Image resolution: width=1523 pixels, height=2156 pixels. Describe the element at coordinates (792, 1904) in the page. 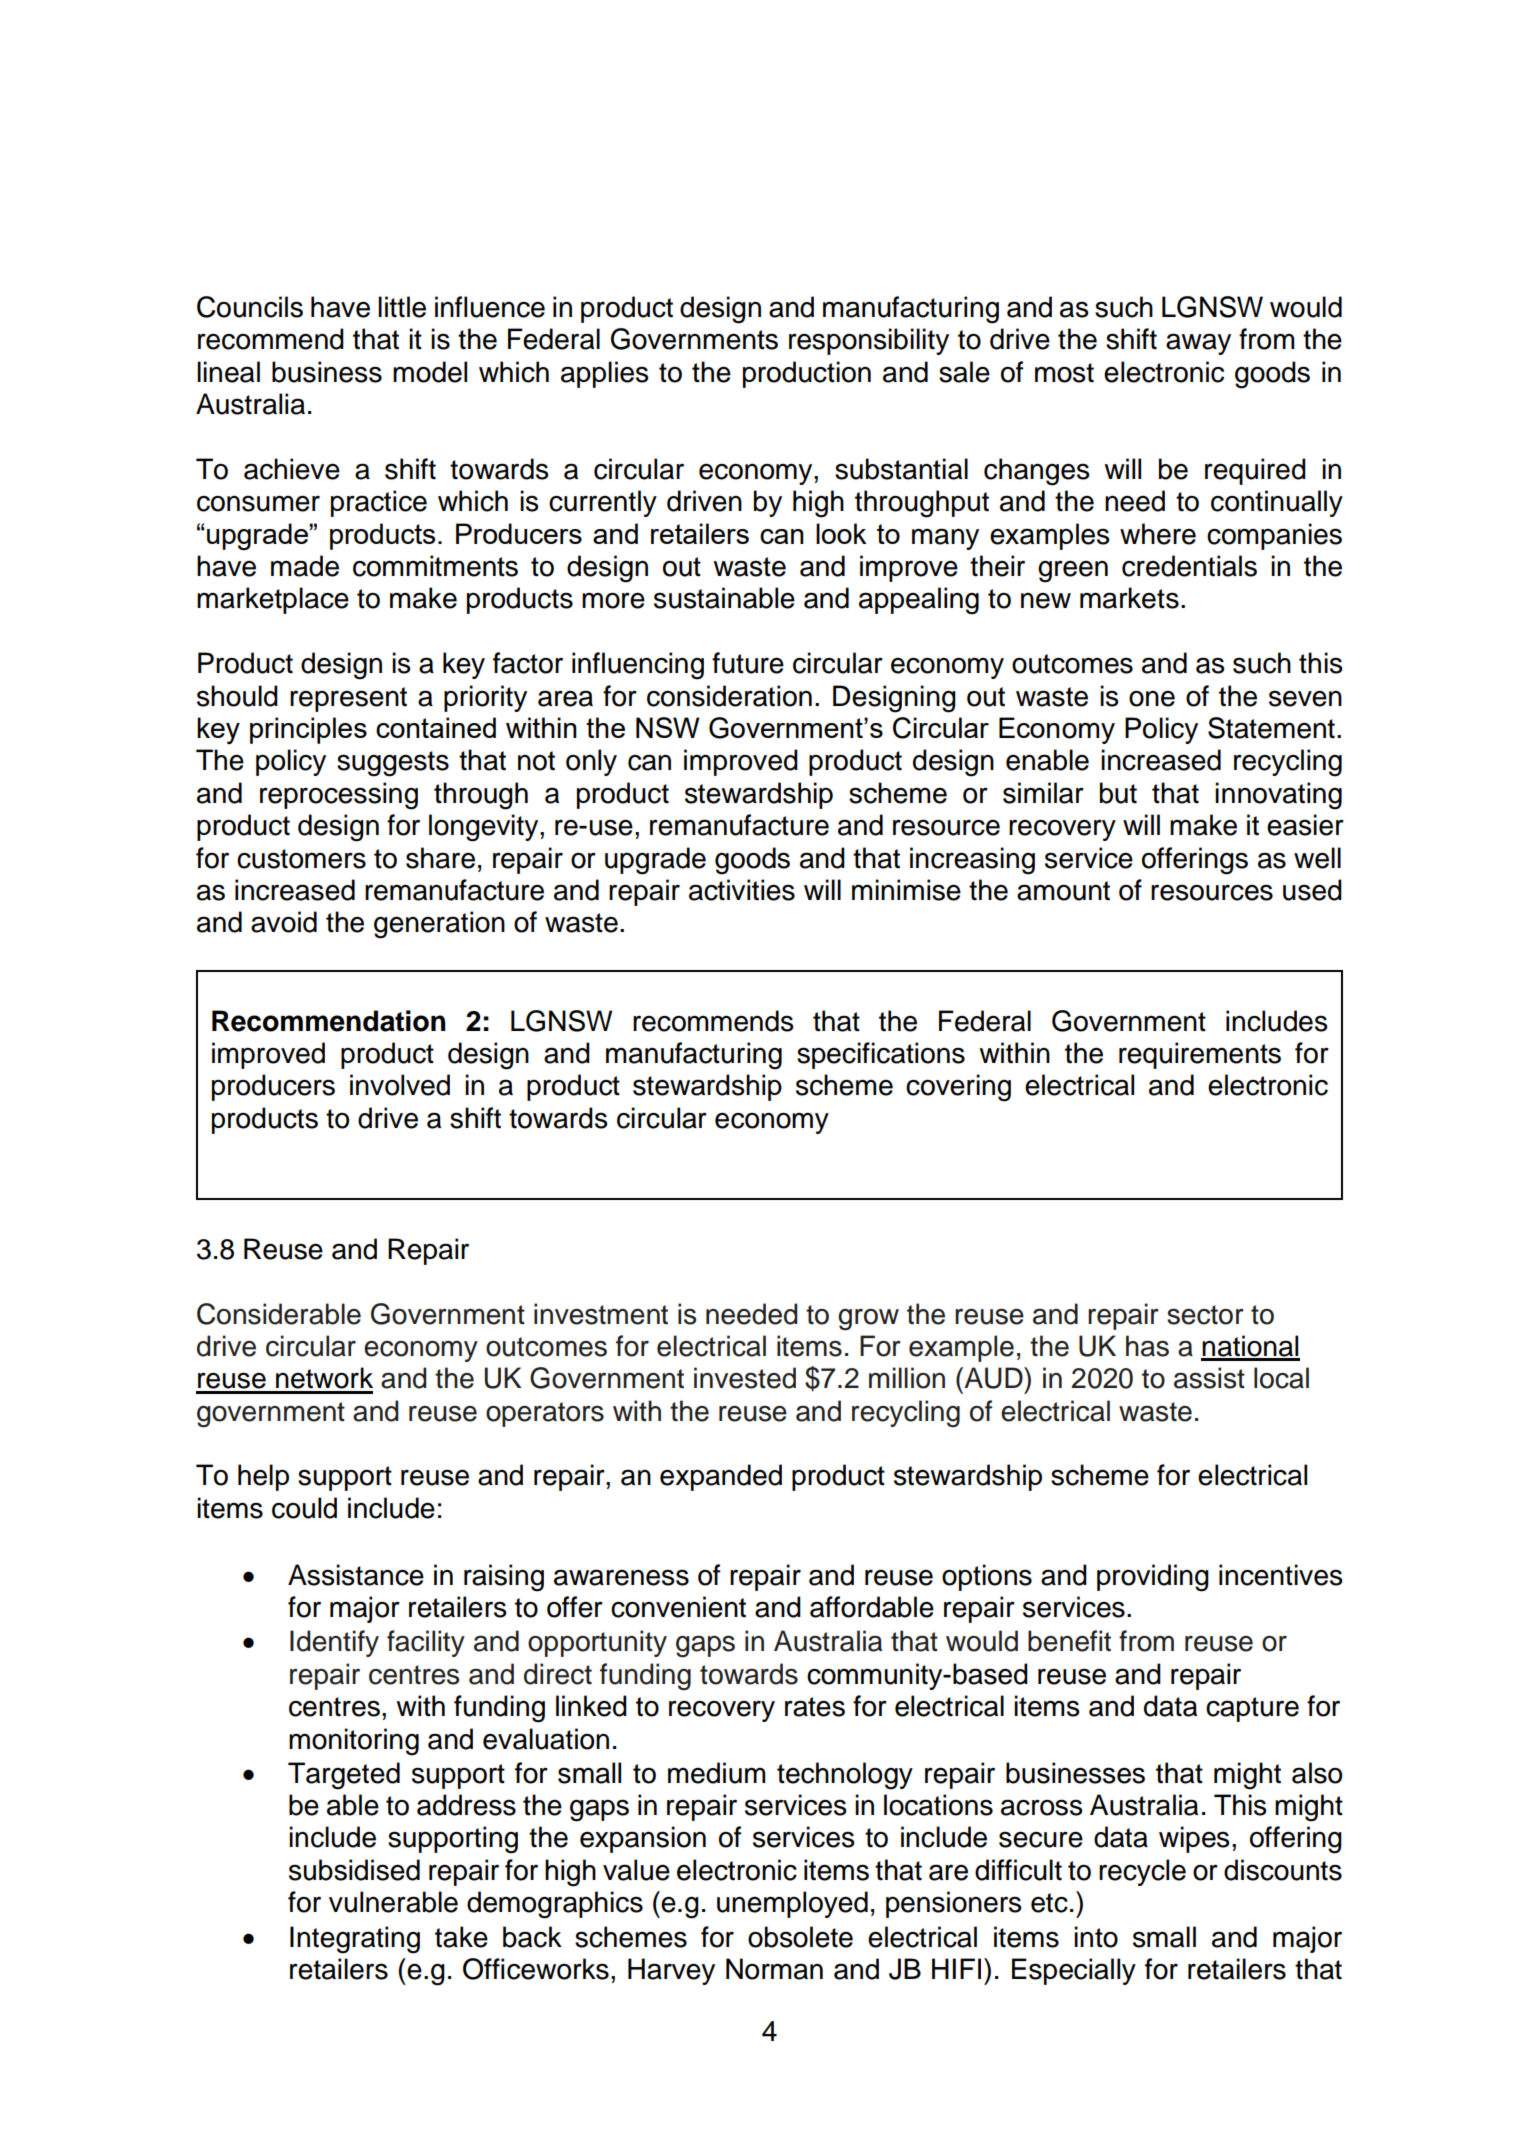

I see `unemployed` at that location.
